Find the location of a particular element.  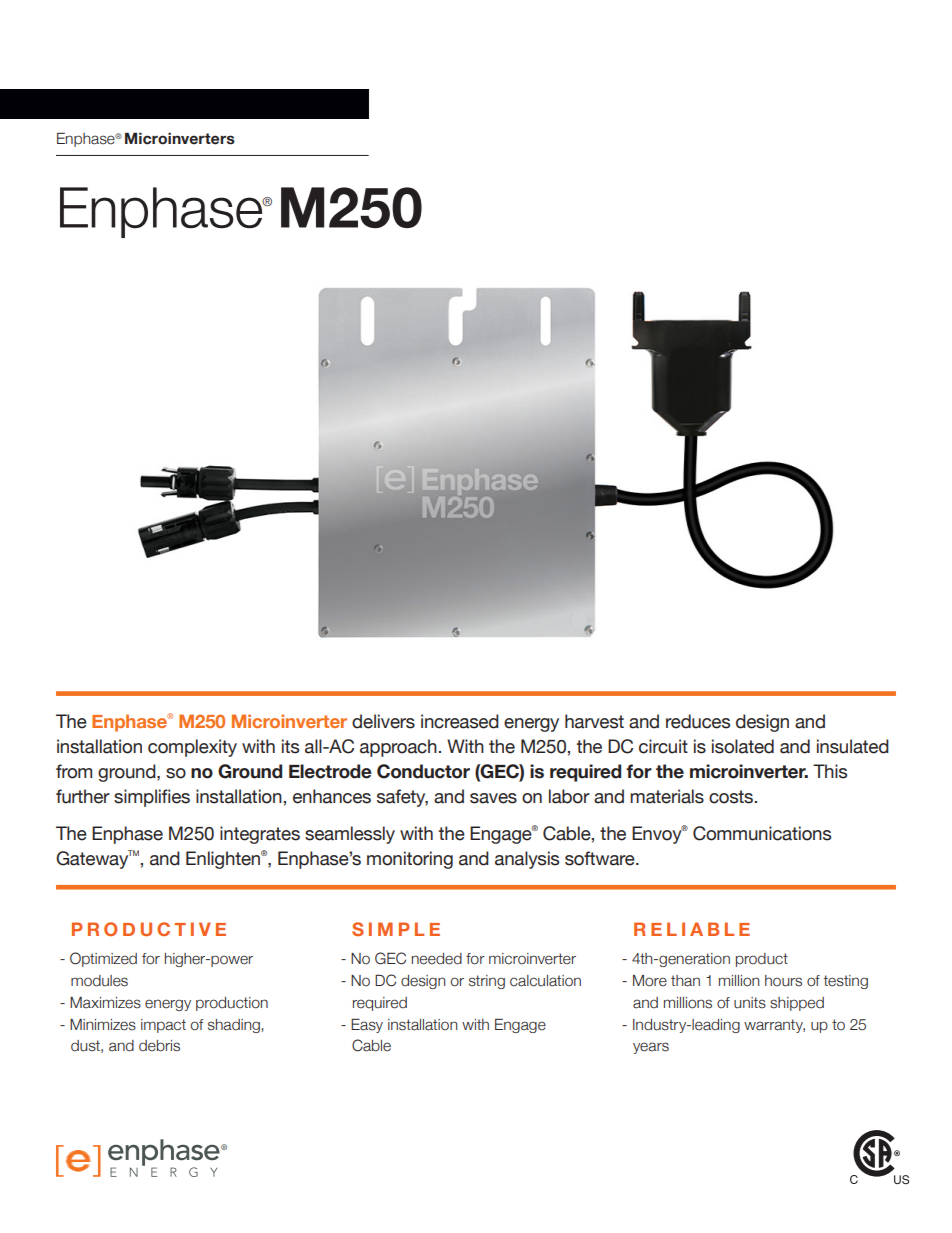

increased is located at coordinates (460, 721).
